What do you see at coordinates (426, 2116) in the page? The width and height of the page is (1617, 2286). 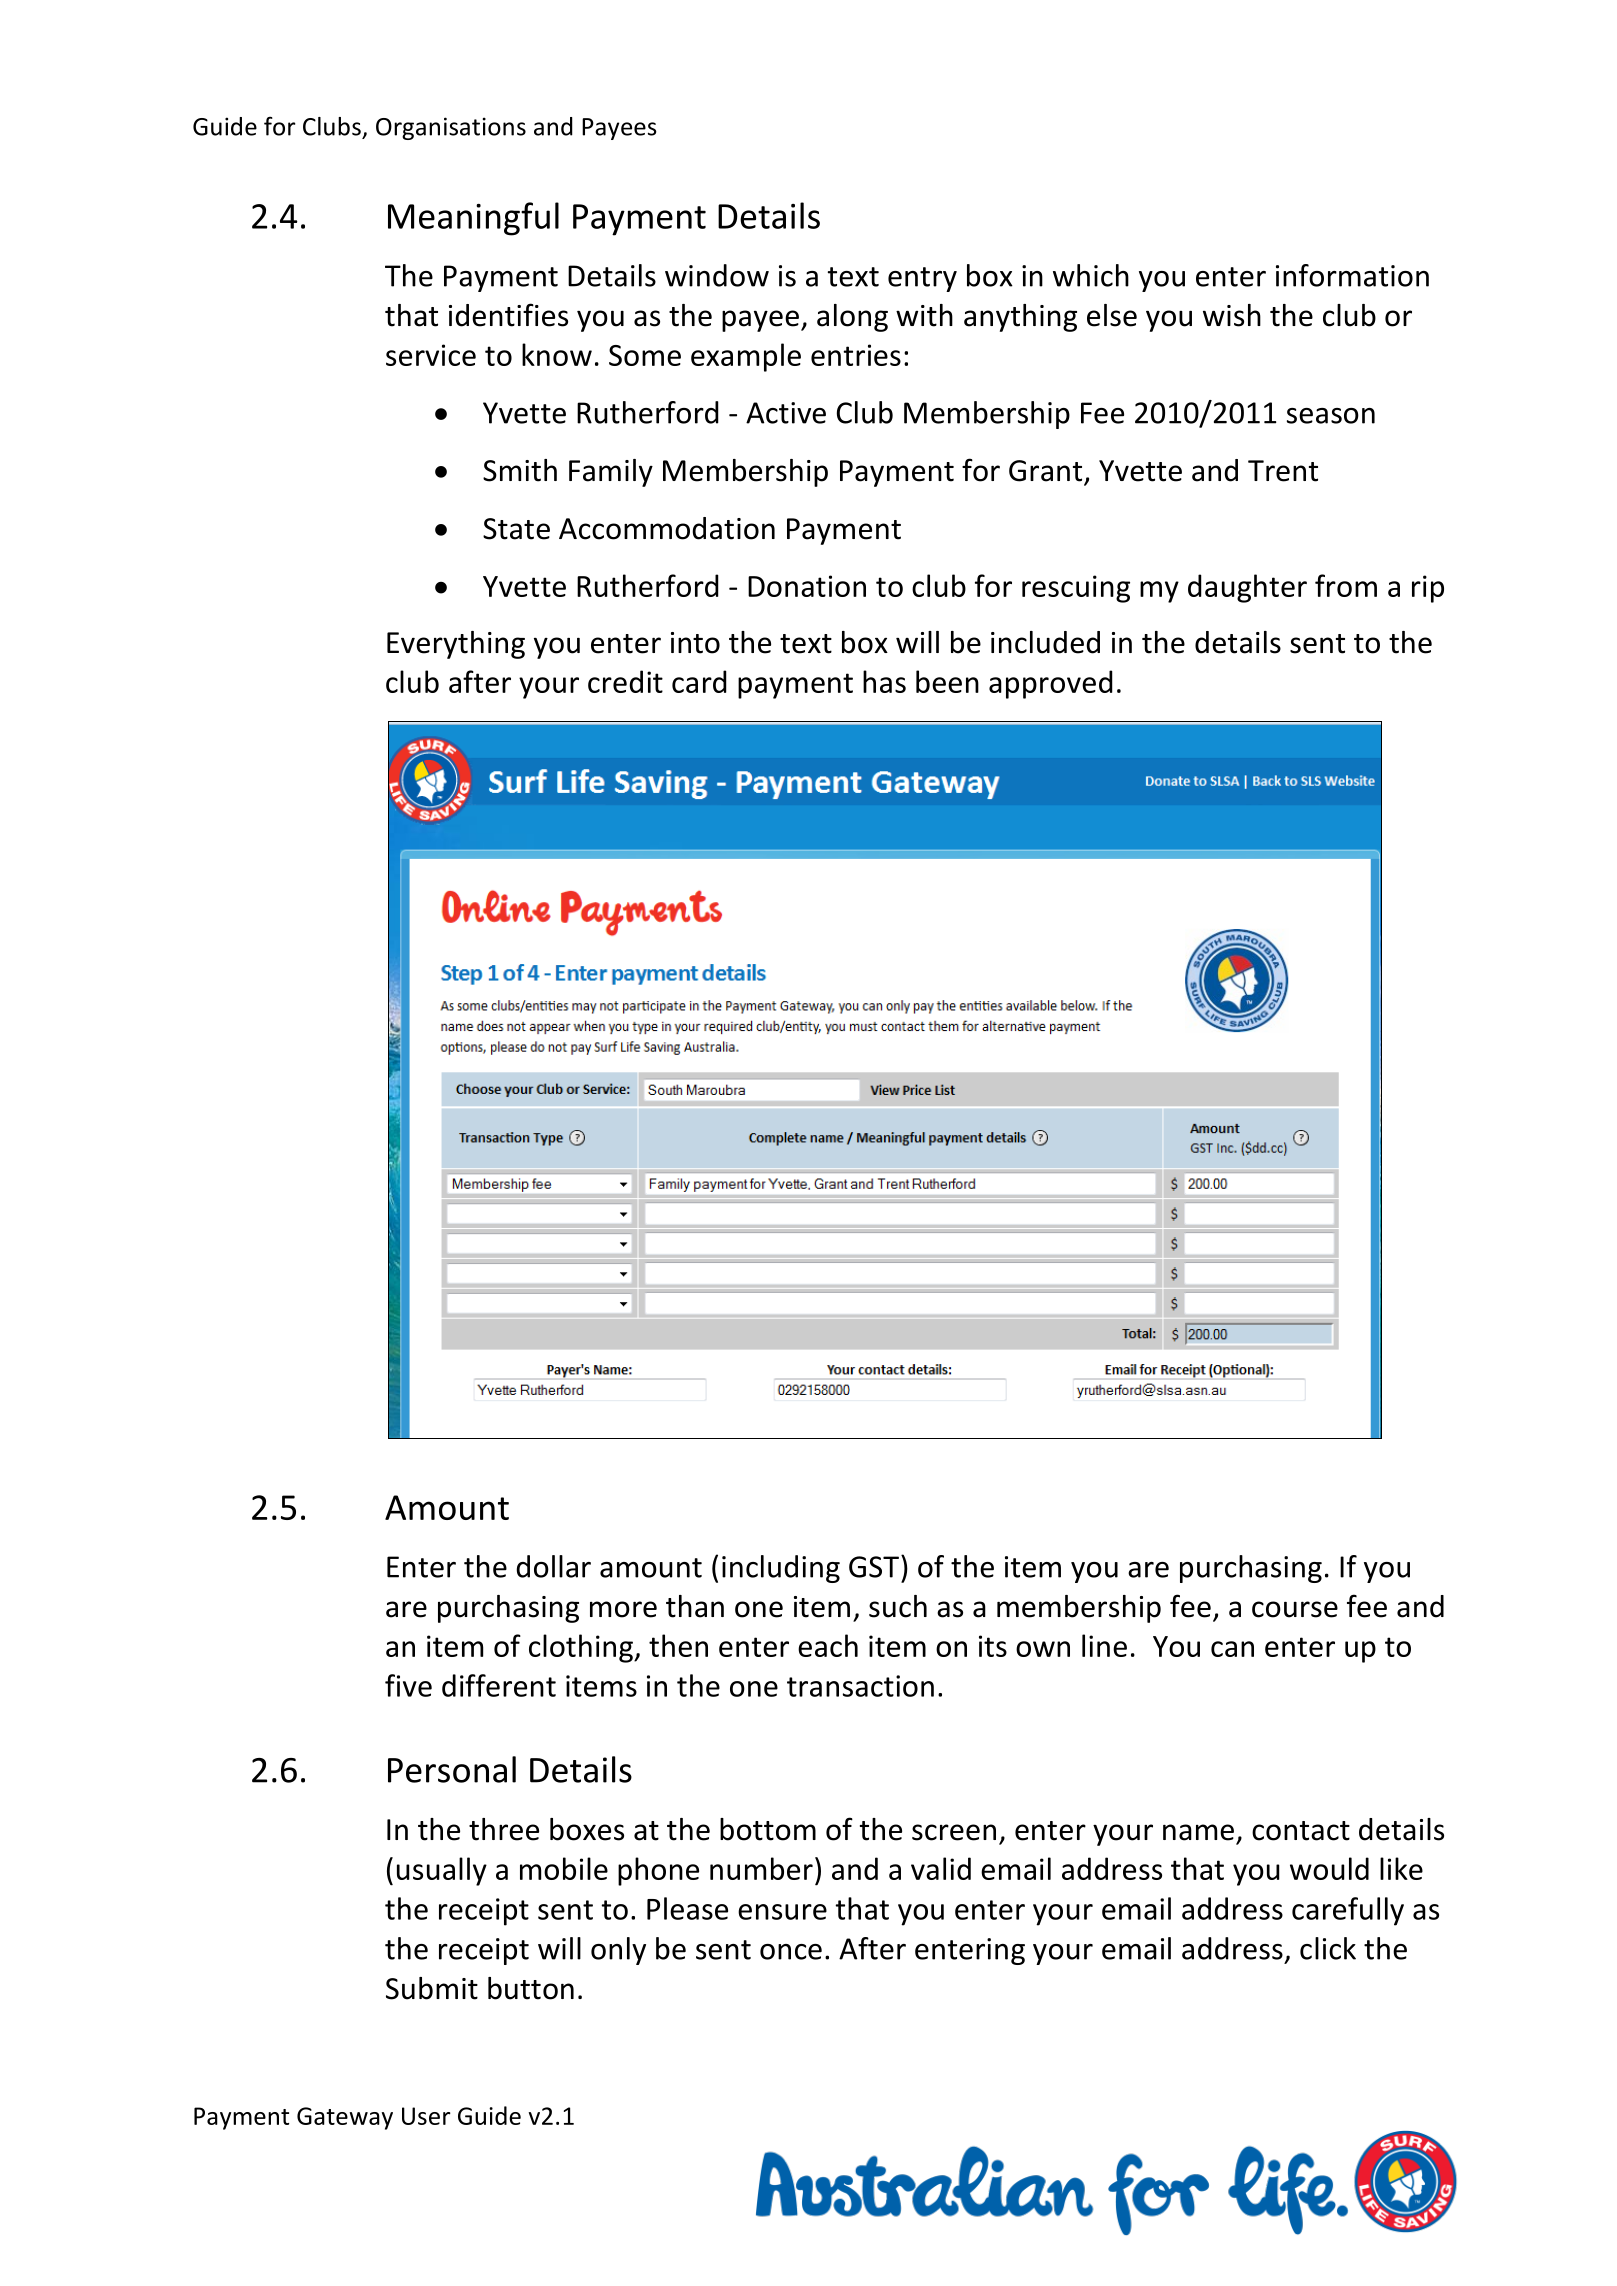 I see `User` at bounding box center [426, 2116].
